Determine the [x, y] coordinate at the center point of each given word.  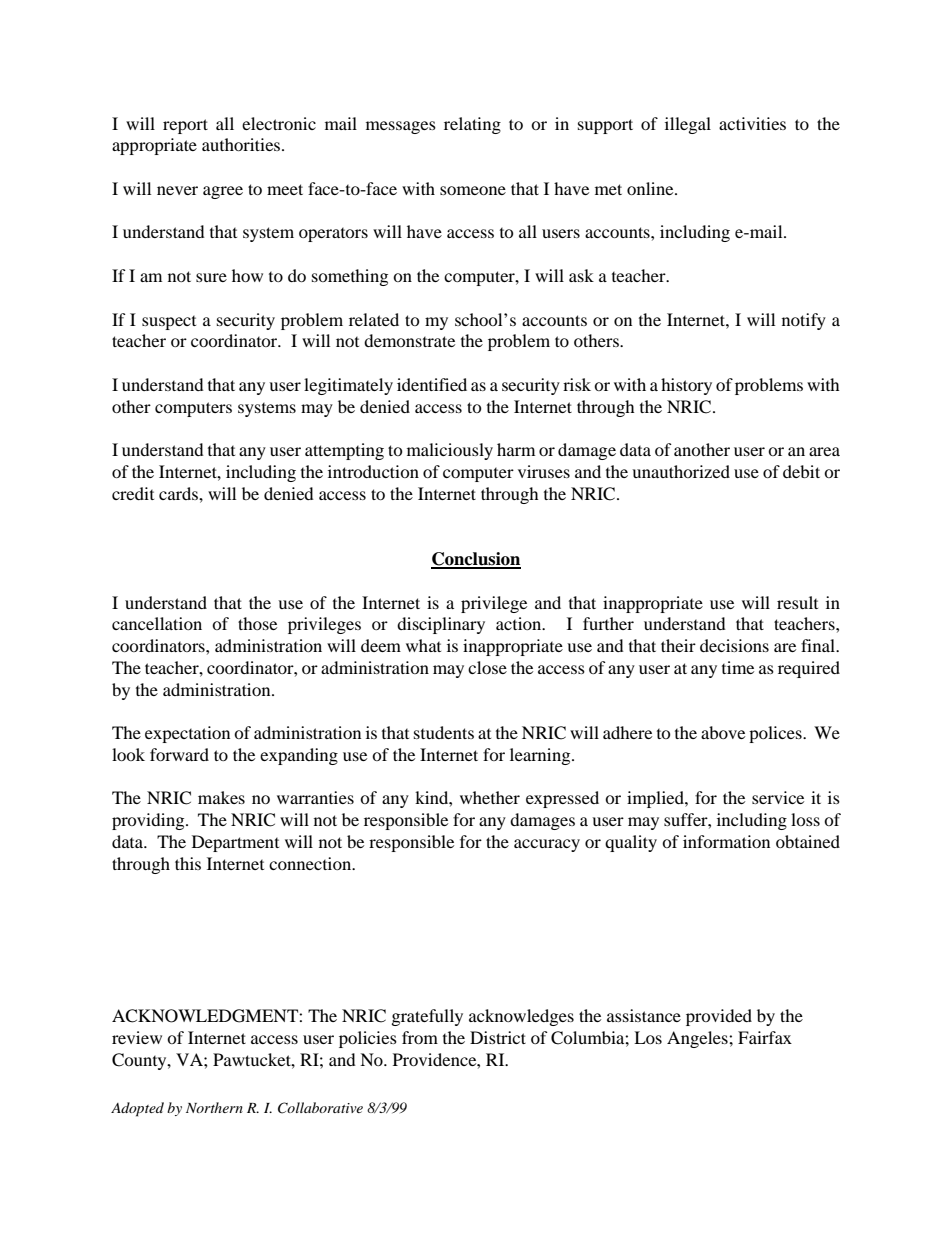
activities [752, 123]
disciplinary [441, 625]
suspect [169, 323]
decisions [734, 645]
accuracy [547, 845]
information [726, 841]
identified [432, 384]
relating [472, 125]
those [257, 623]
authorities [242, 144]
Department [235, 843]
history [686, 386]
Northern [214, 1107]
